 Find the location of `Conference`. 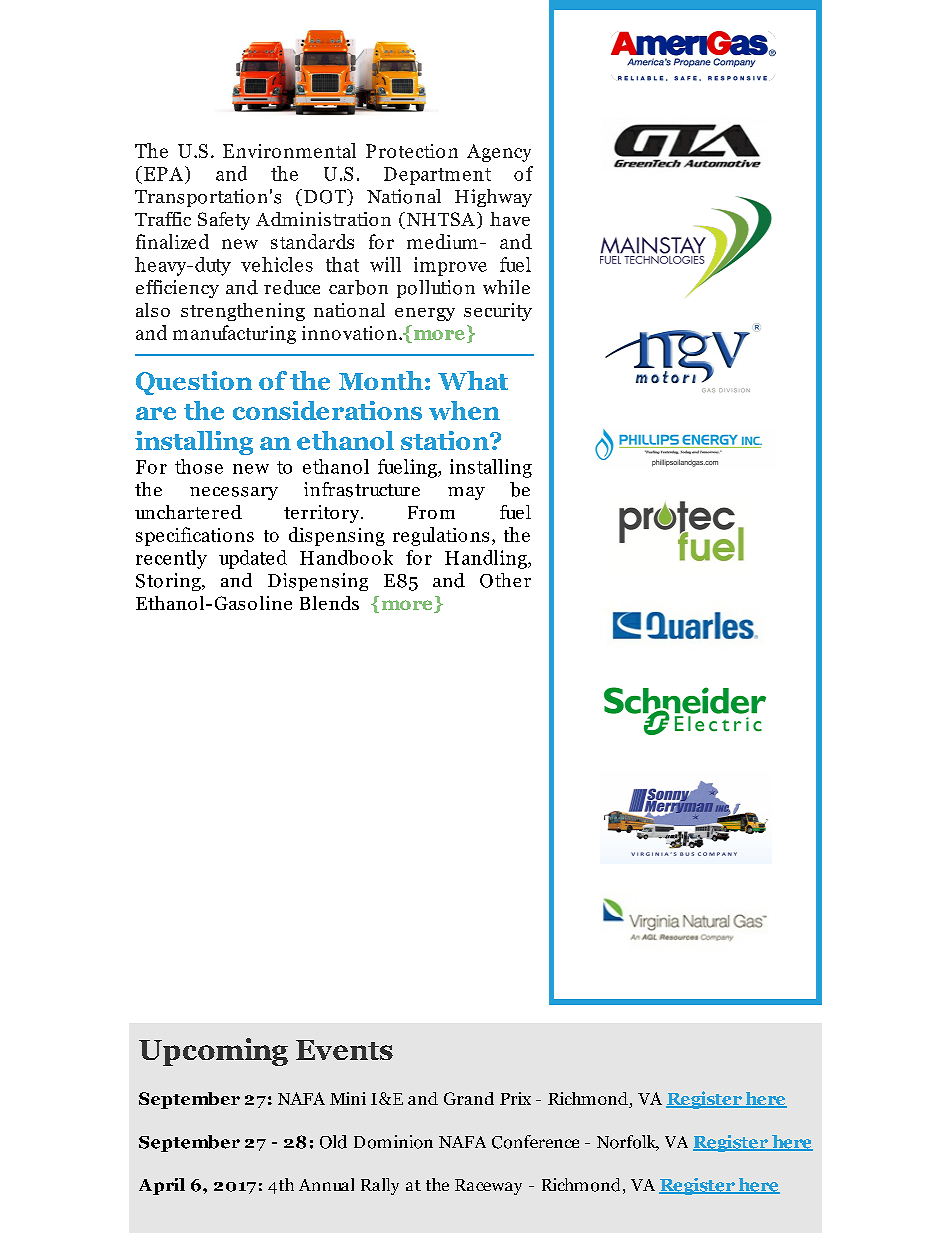

Conference is located at coordinates (535, 1142).
